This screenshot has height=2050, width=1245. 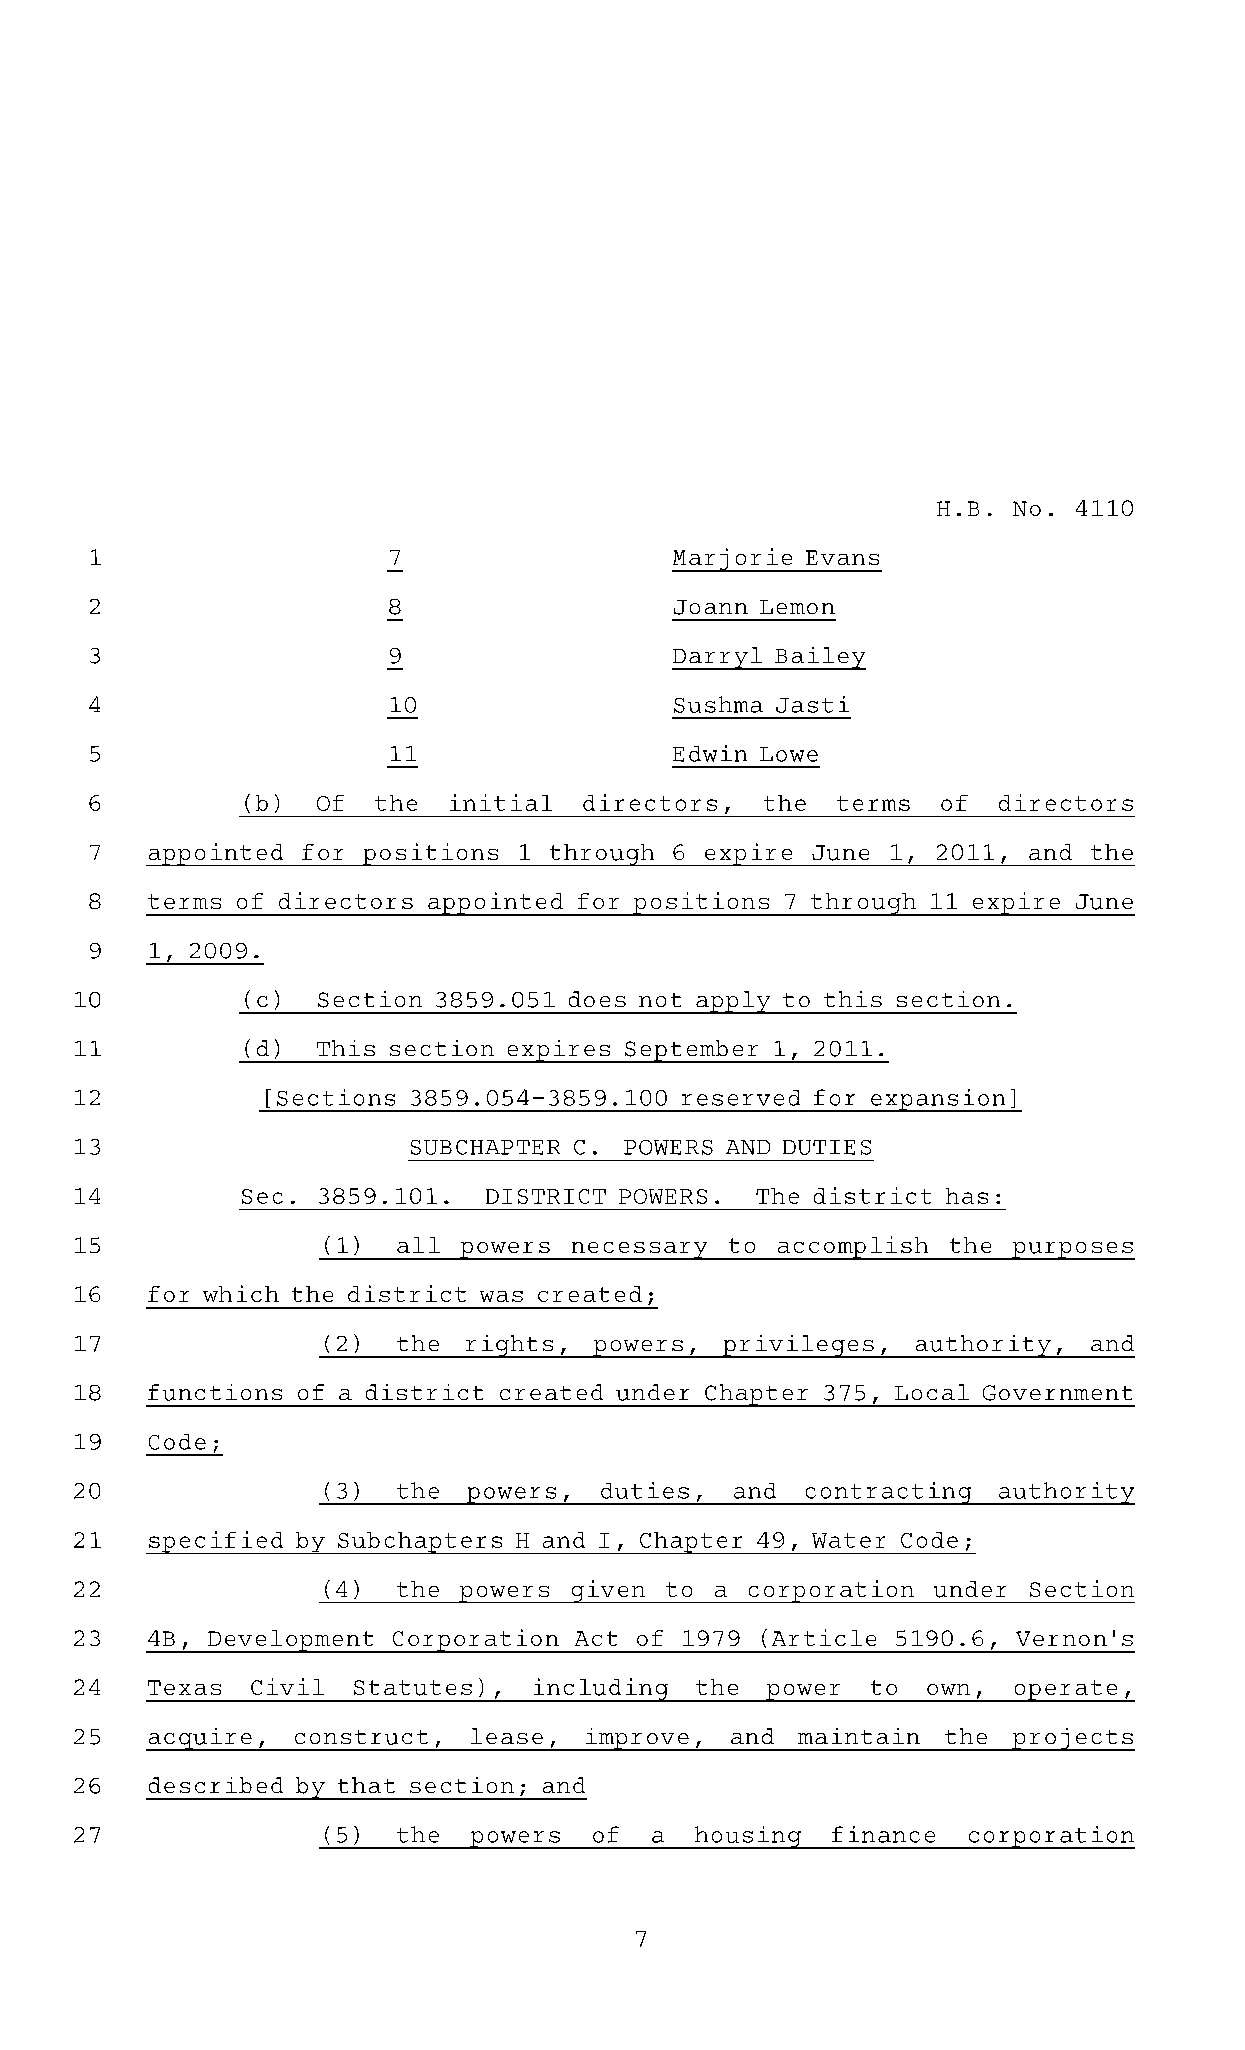 What do you see at coordinates (637, 1739) in the screenshot?
I see `improve` at bounding box center [637, 1739].
